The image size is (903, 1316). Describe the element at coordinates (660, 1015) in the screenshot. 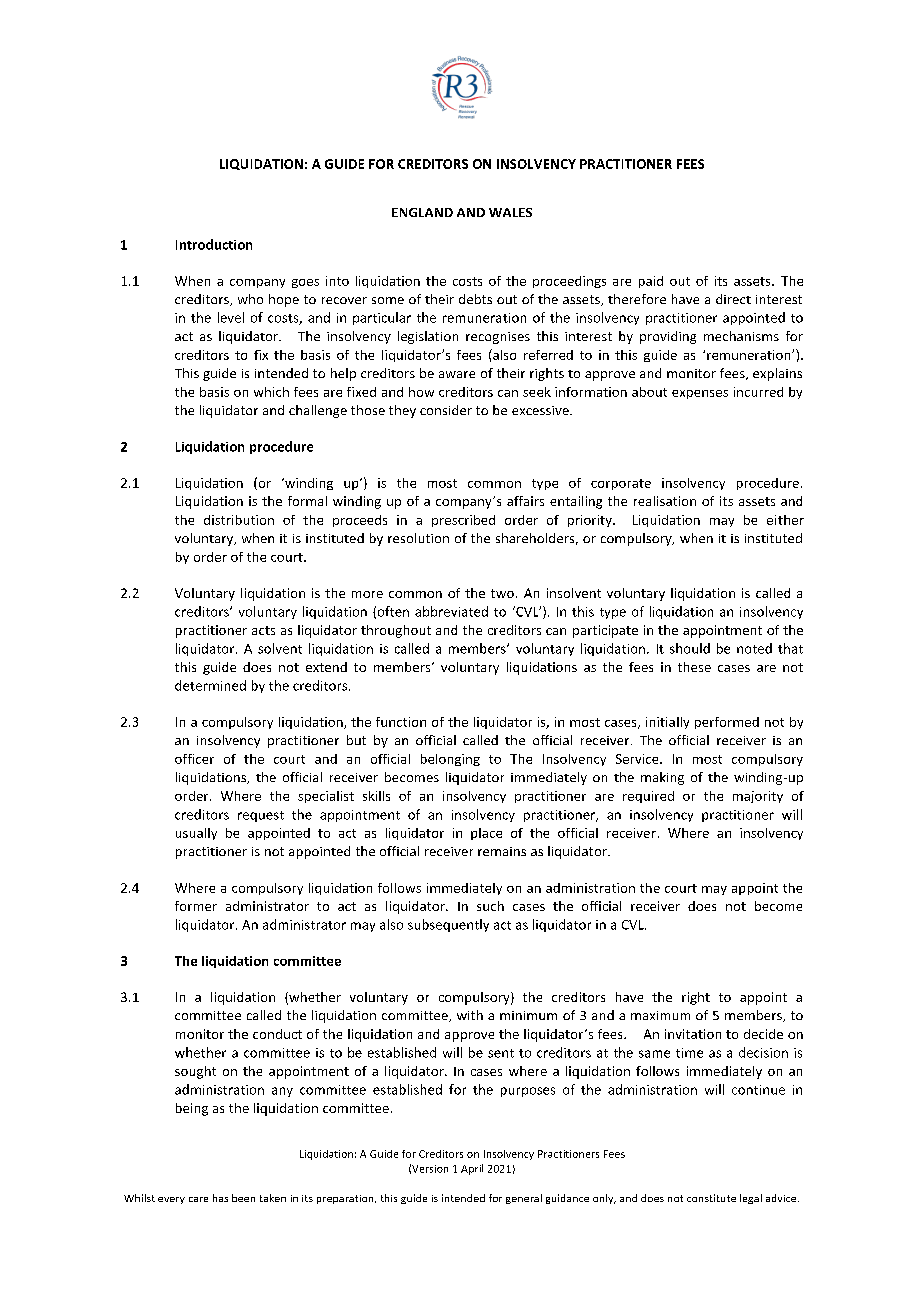

I see `maximum` at that location.
